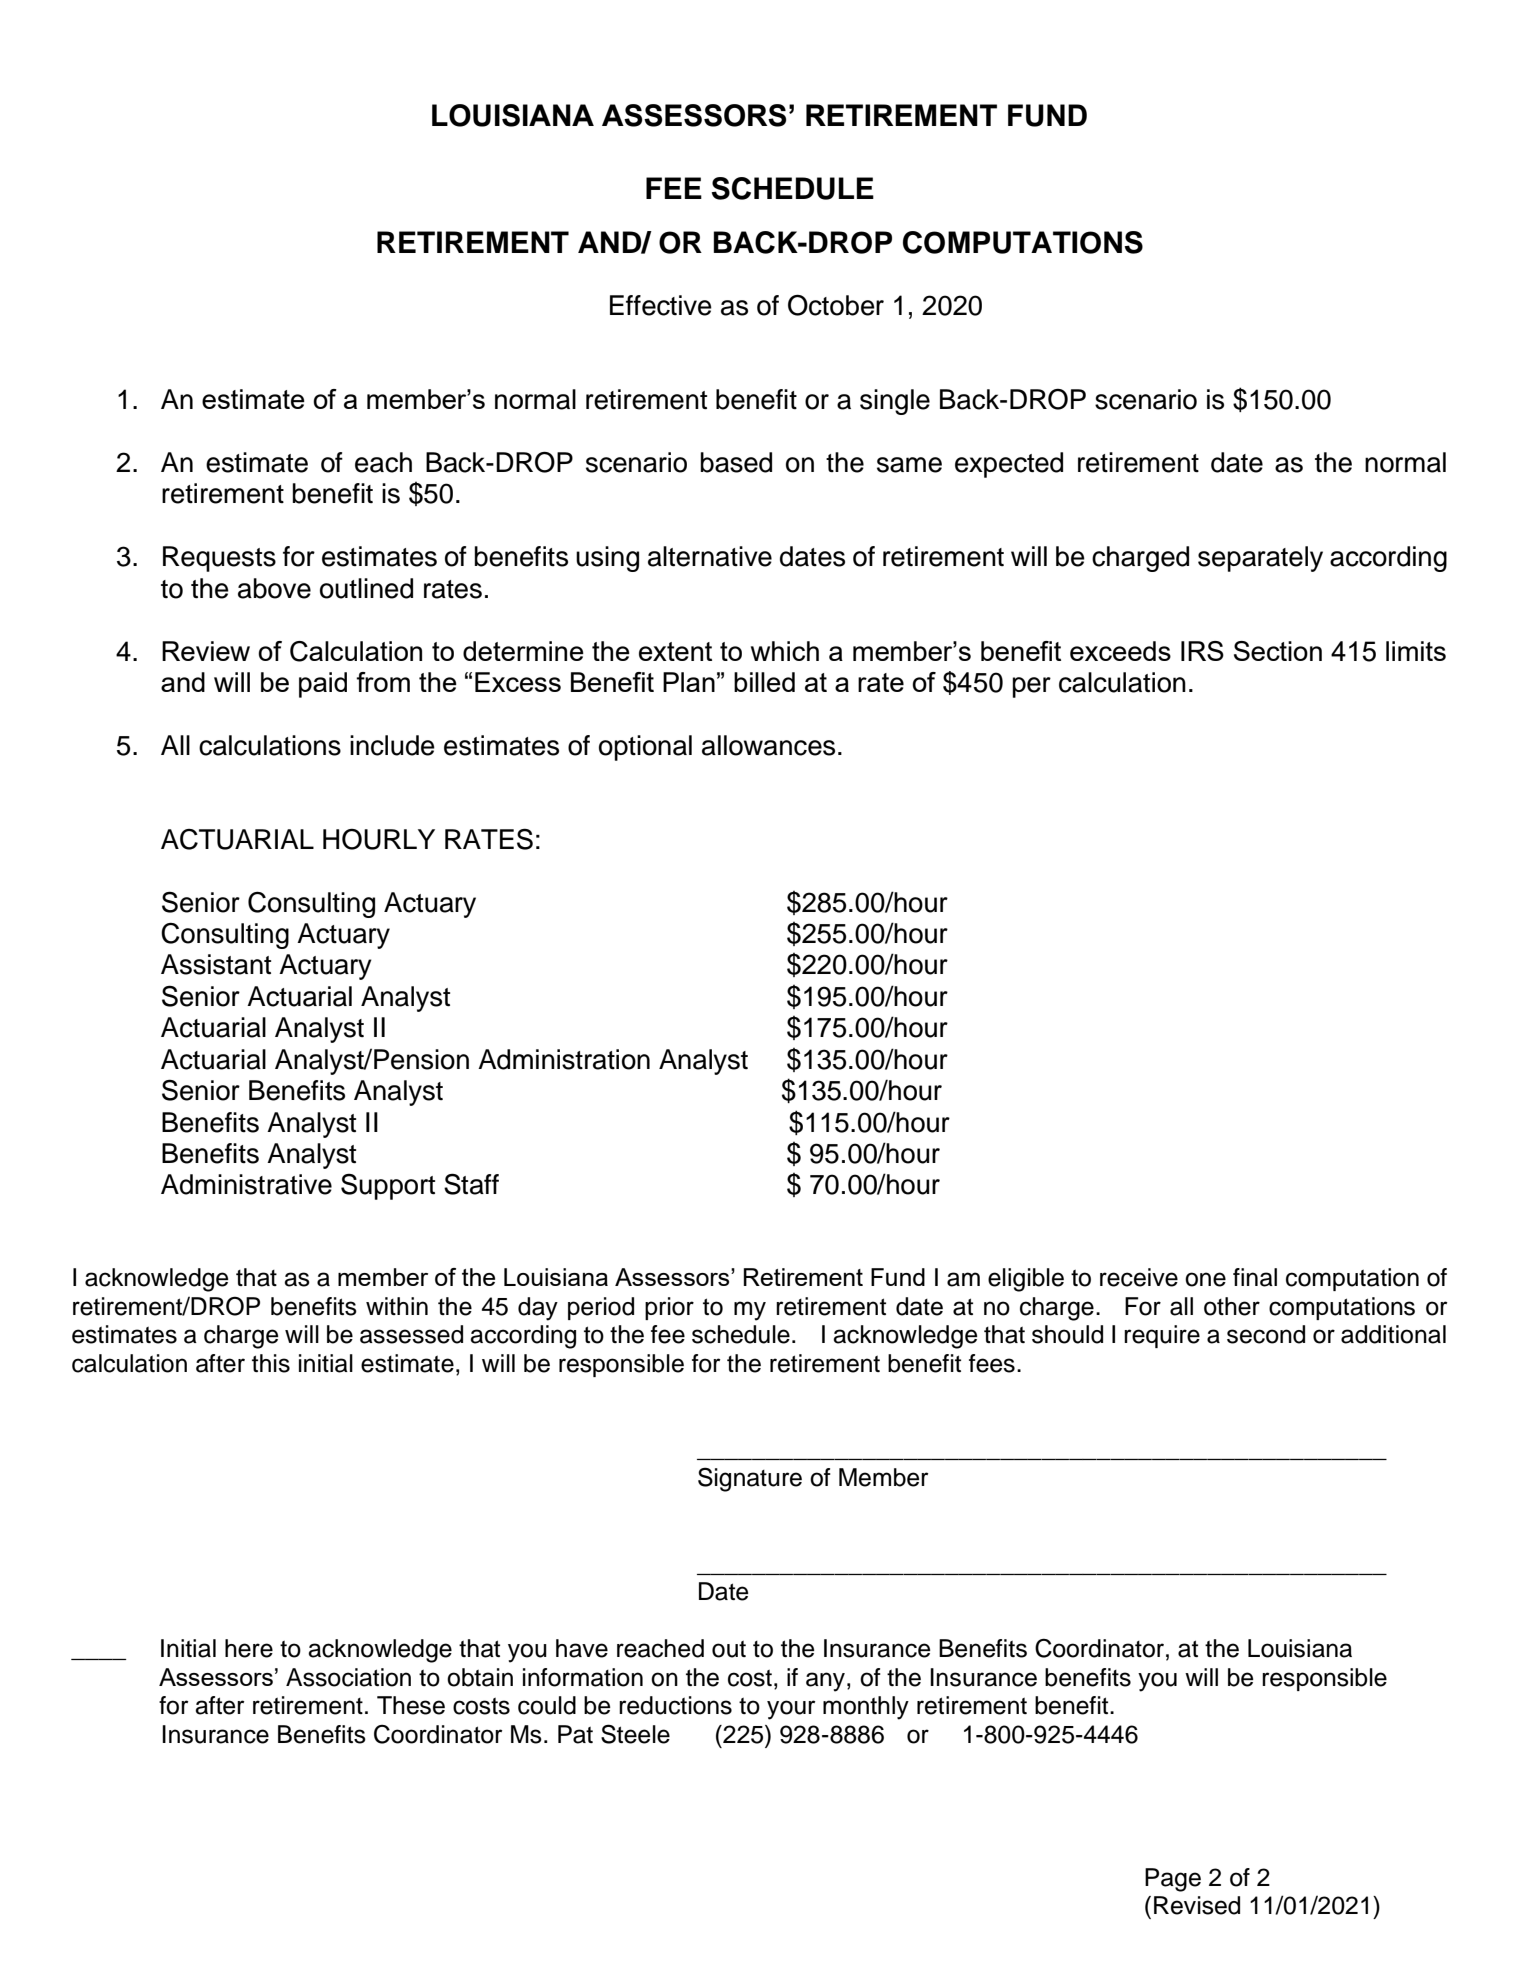 This image has height=1966, width=1519. Describe the element at coordinates (411, 1705) in the image. I see `These` at that location.
